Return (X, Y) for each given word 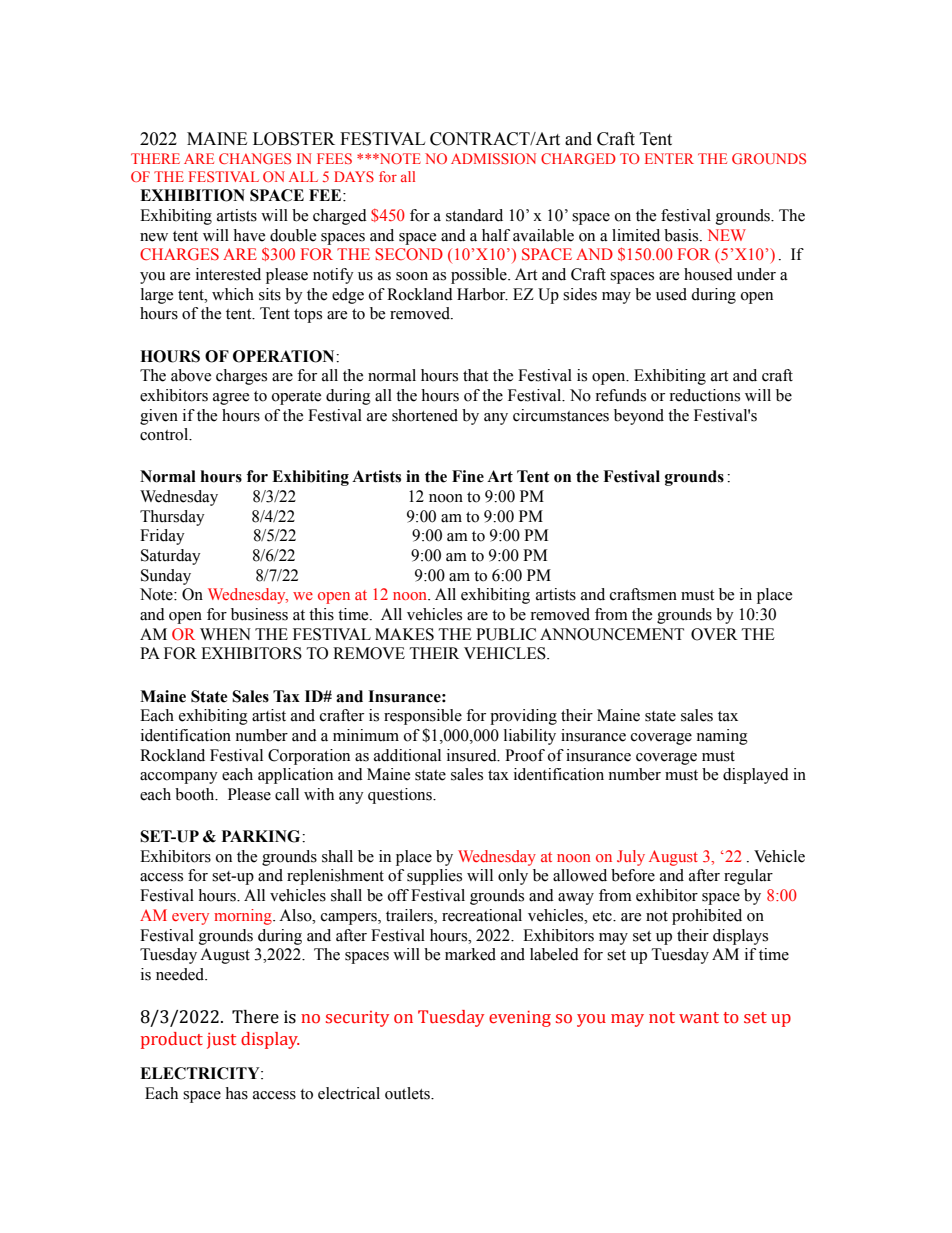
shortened (425, 415)
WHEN (225, 634)
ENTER (669, 158)
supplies (434, 877)
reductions (704, 395)
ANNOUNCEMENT (612, 634)
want (699, 1018)
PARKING (262, 836)
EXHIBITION (192, 195)
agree (231, 399)
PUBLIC (506, 634)
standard (474, 215)
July (631, 858)
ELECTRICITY (201, 1073)
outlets (408, 1093)
